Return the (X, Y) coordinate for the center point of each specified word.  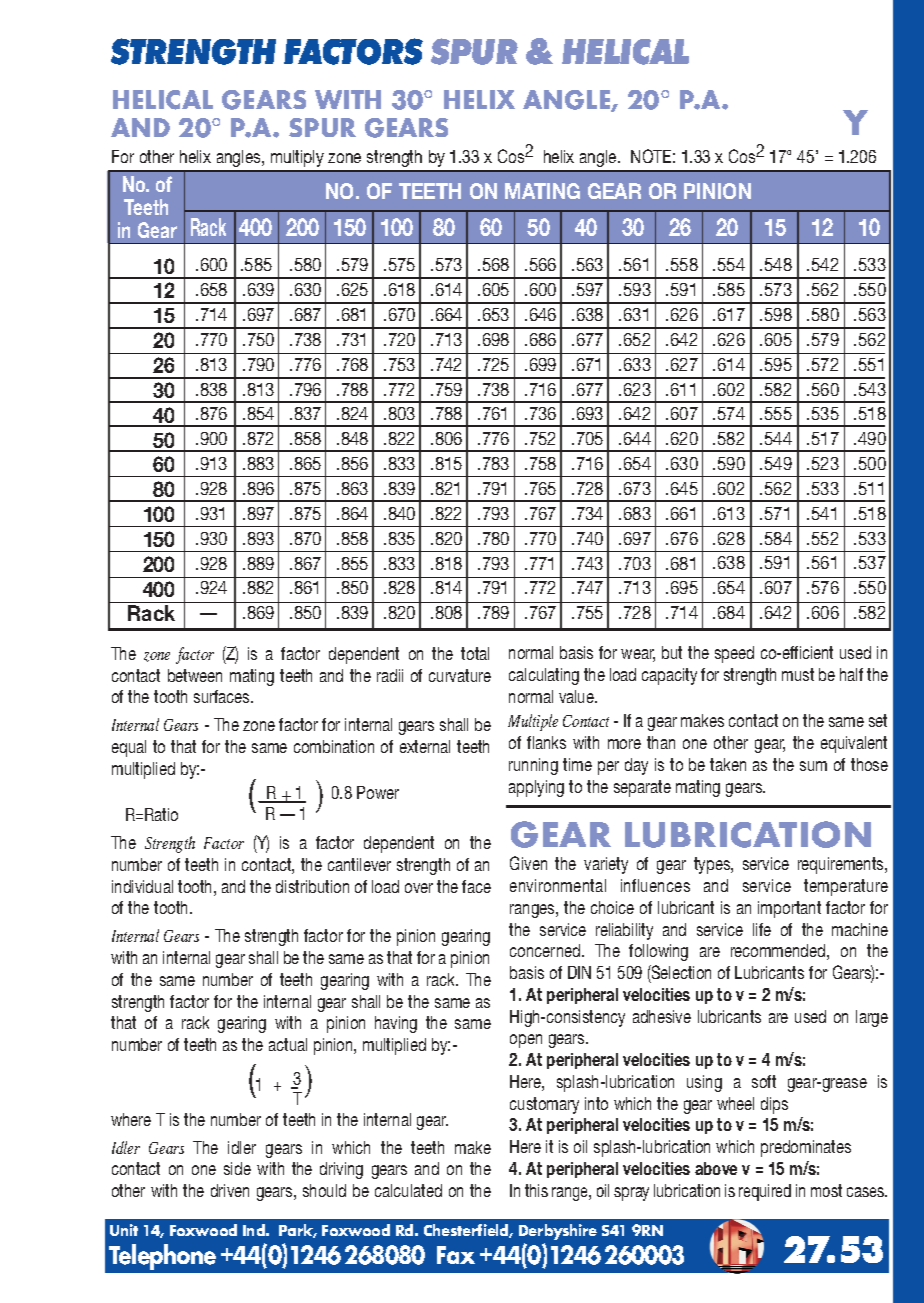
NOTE (651, 156)
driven (230, 1190)
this (536, 1190)
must (798, 674)
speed (734, 654)
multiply (297, 158)
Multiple (533, 722)
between (195, 675)
